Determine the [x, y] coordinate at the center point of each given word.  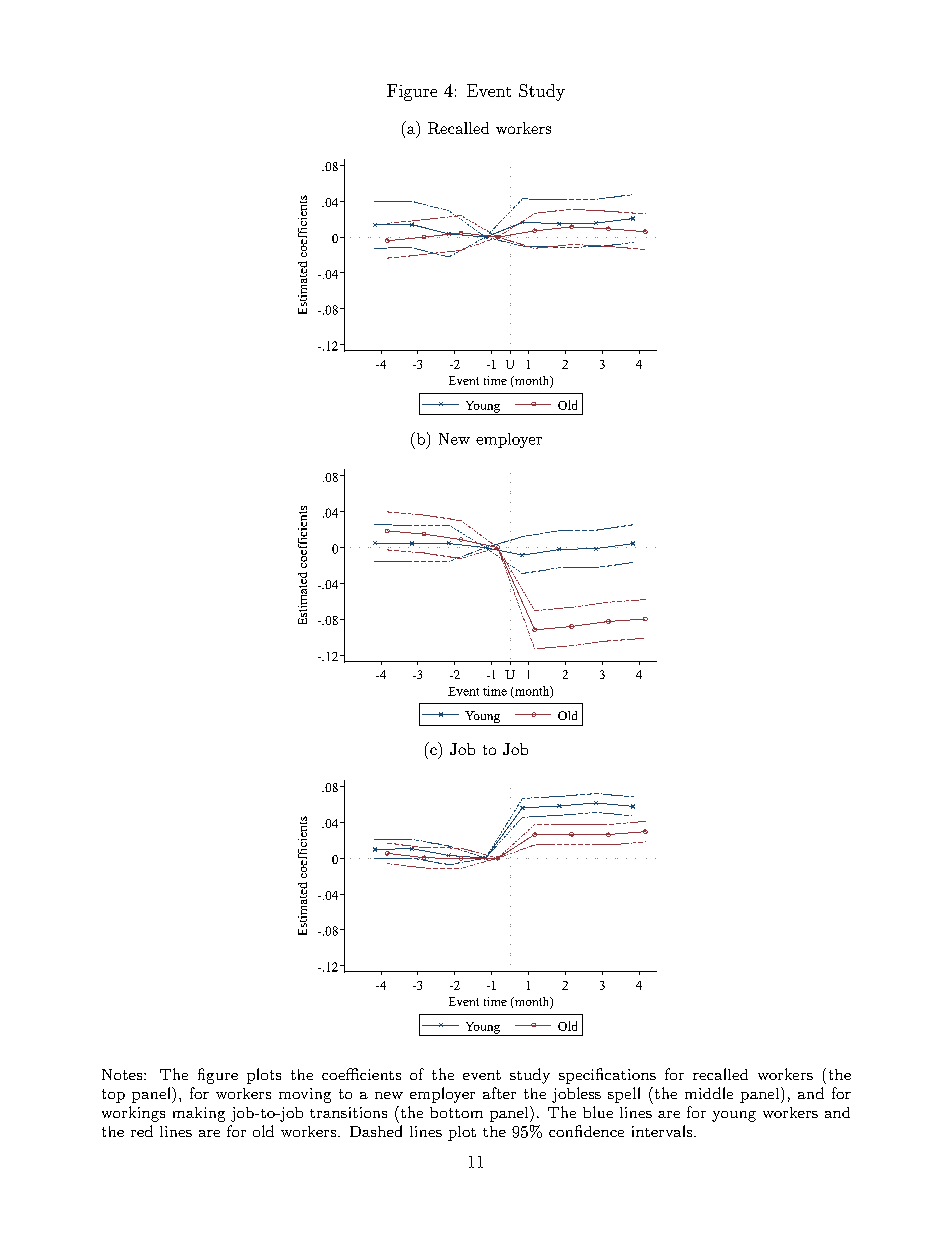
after [499, 1093]
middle [709, 1093]
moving [305, 1095]
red [142, 1131]
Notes [123, 1074]
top [113, 1096]
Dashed [376, 1131]
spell [624, 1095]
